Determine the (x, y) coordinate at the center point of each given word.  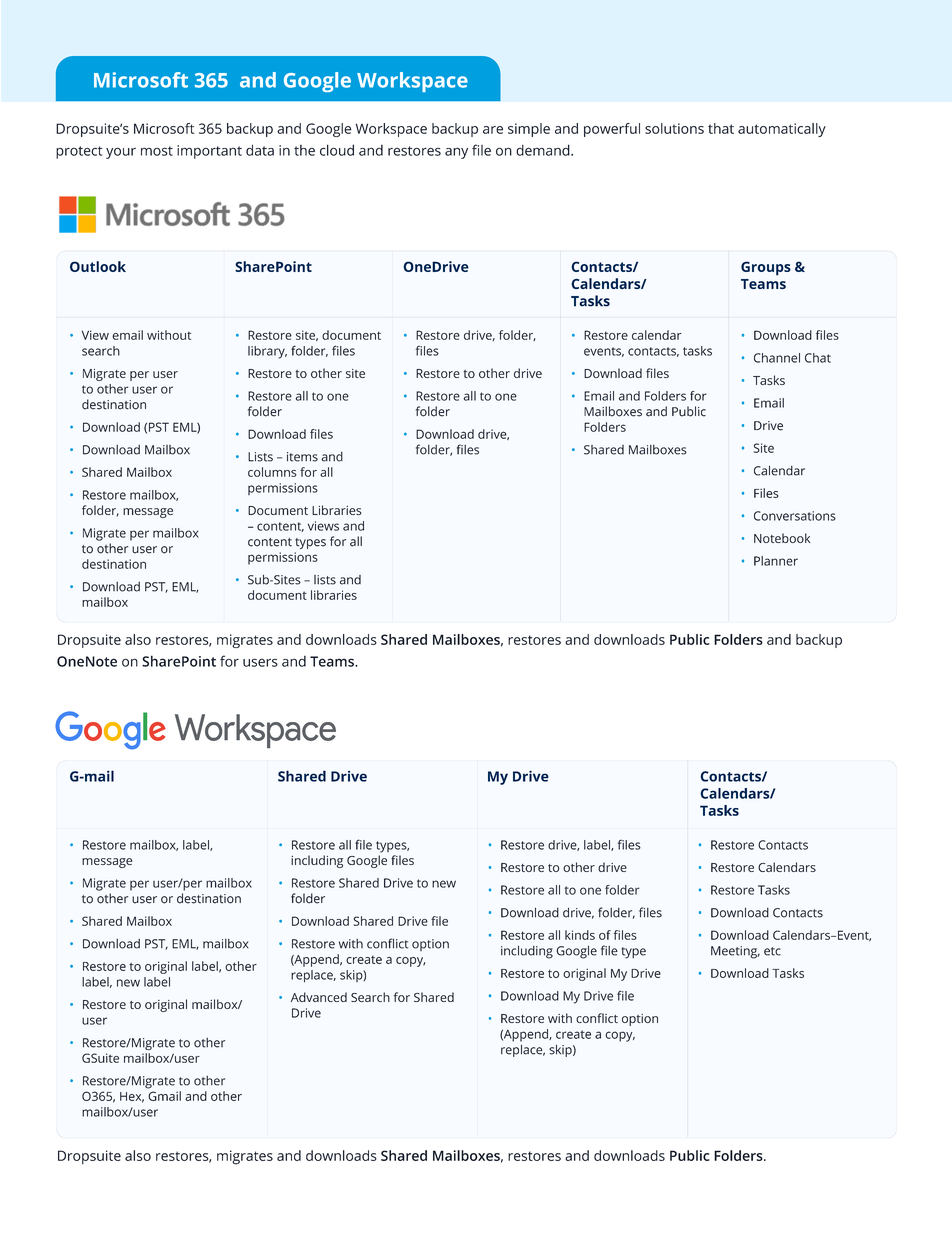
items (302, 457)
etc (772, 951)
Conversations (795, 516)
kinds (580, 935)
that (721, 128)
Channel (777, 358)
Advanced (319, 997)
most (157, 151)
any (456, 153)
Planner (776, 561)
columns (272, 472)
